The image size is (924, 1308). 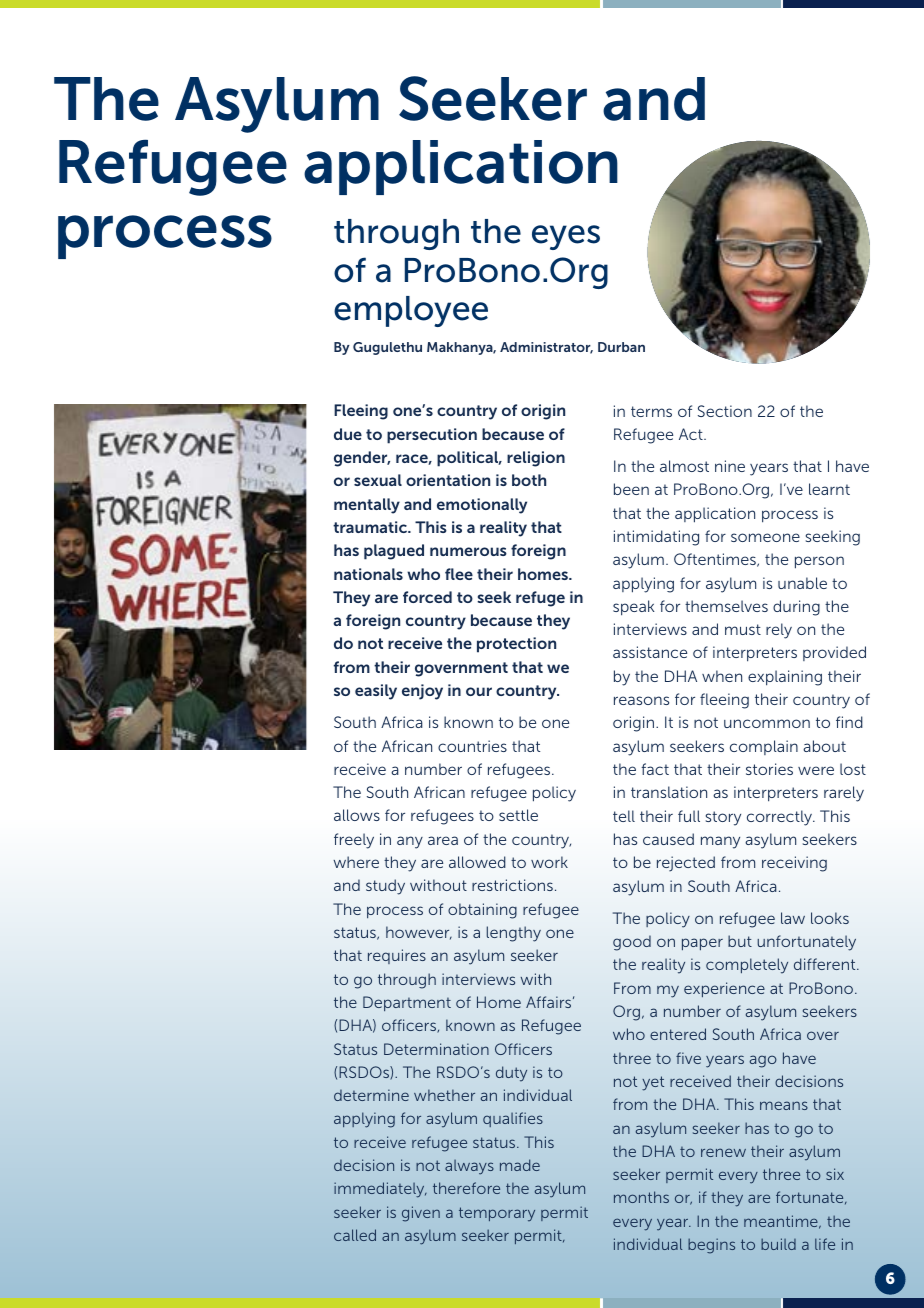 I want to click on complain, so click(x=764, y=747).
